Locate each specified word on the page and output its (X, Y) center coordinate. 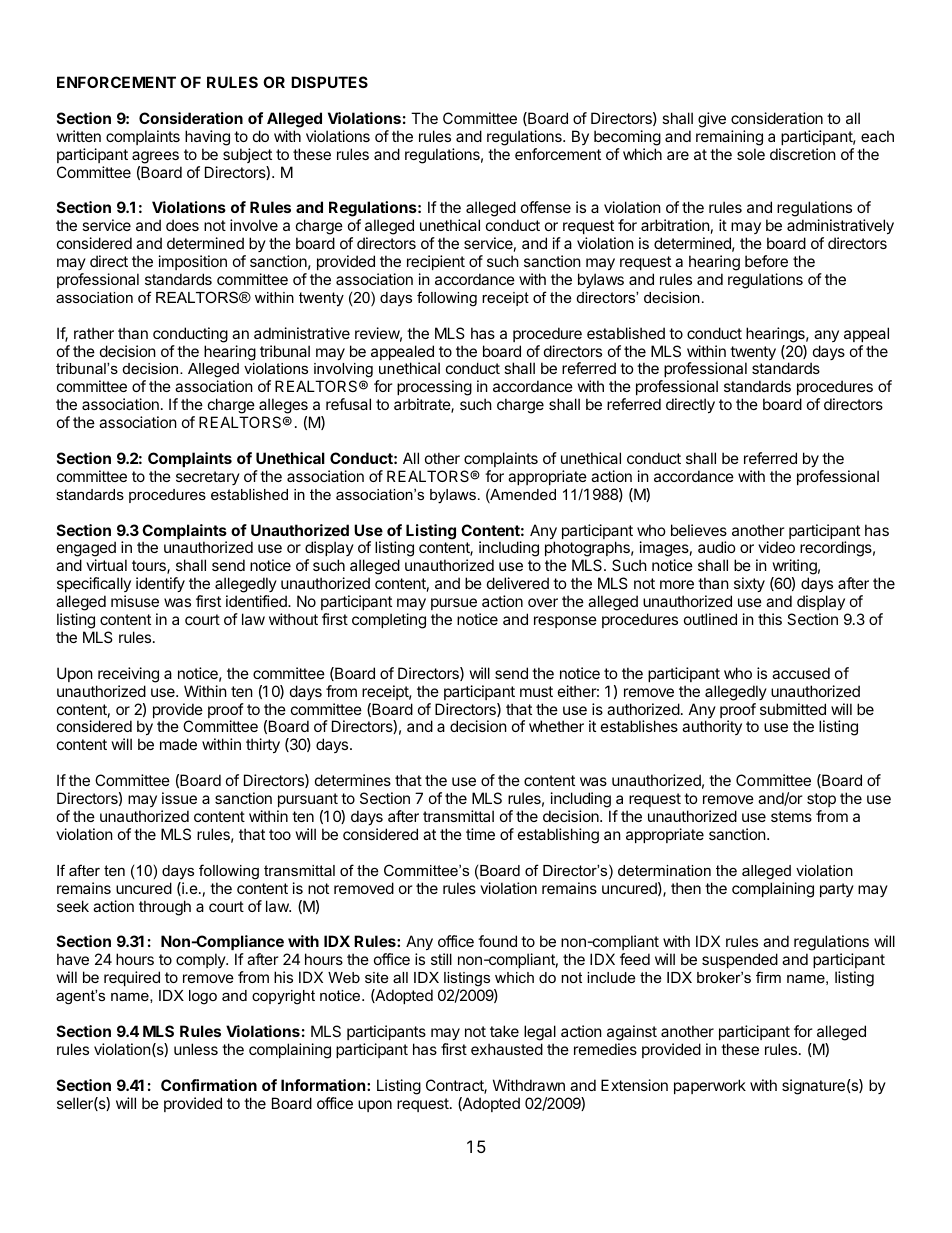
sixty (748, 586)
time (480, 834)
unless (196, 1049)
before (766, 261)
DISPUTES (329, 82)
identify (160, 584)
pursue (454, 604)
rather (94, 333)
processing (434, 389)
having (207, 138)
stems (791, 816)
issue (179, 798)
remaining (729, 138)
